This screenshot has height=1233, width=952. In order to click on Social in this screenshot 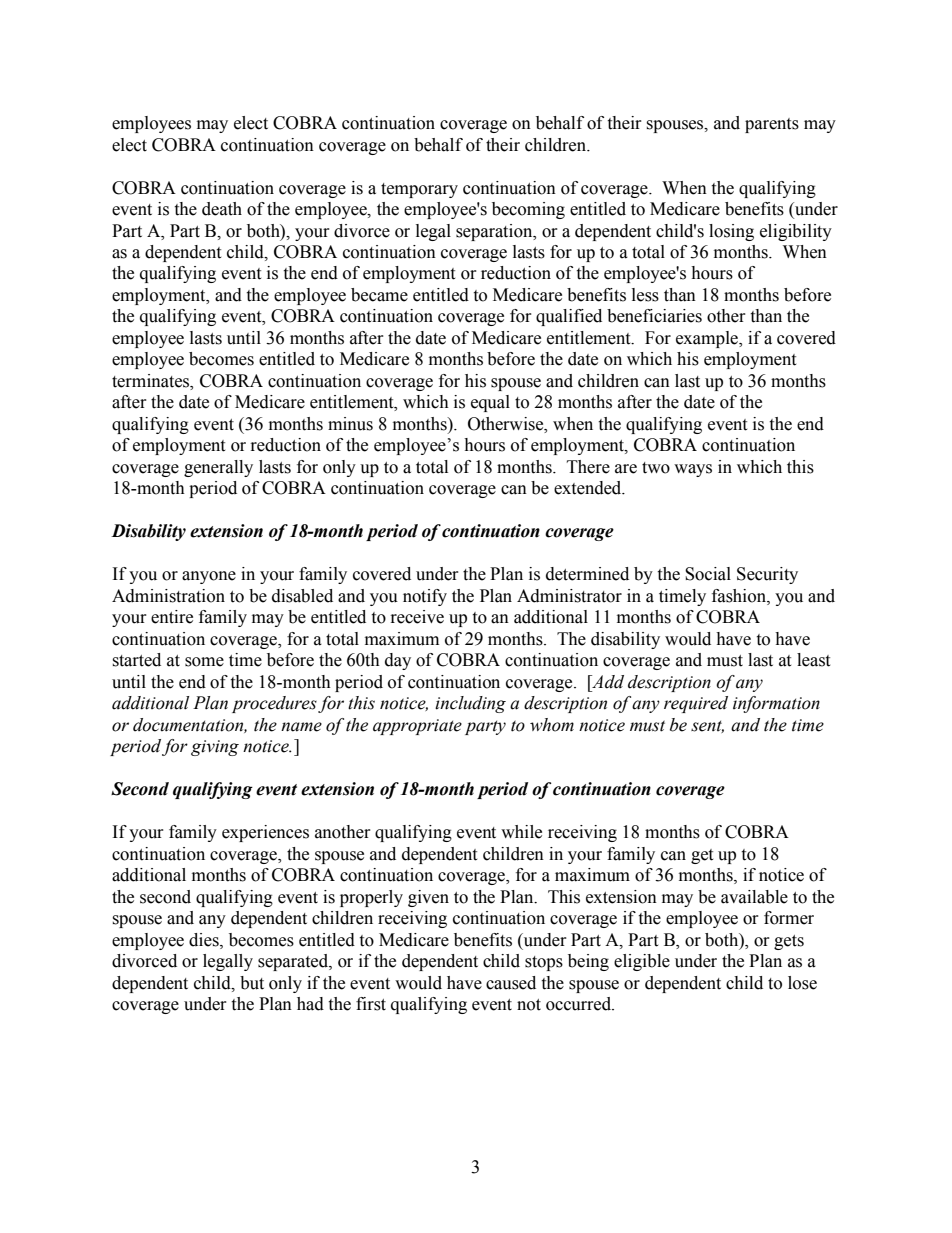, I will do `click(708, 574)`.
